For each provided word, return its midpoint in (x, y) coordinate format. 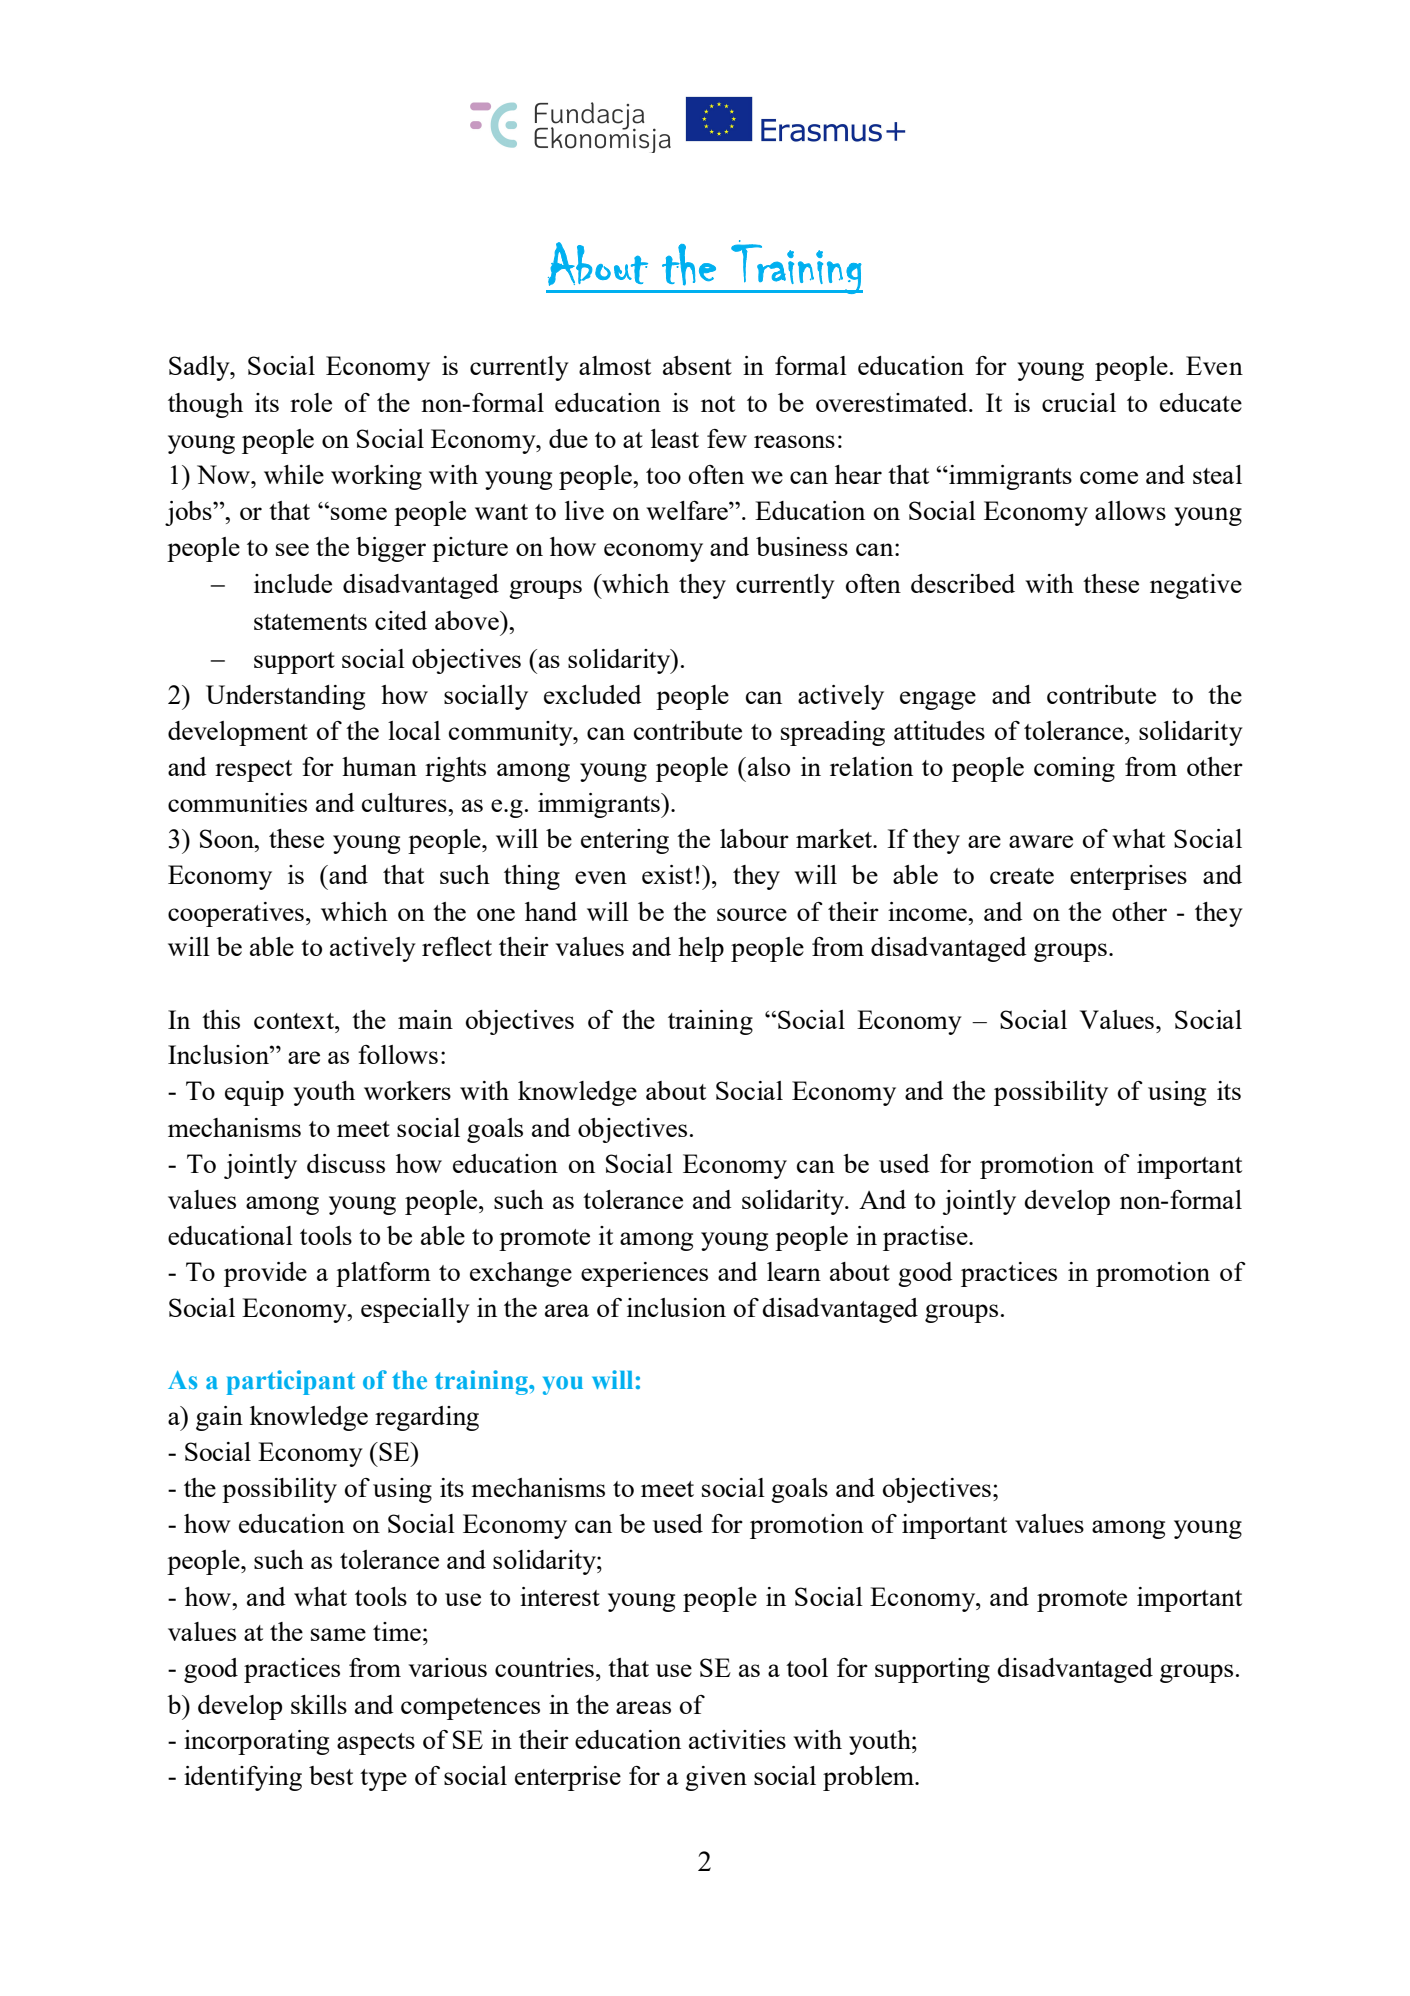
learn (794, 1271)
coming (1074, 769)
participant (290, 1382)
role (311, 402)
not (718, 404)
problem (869, 1778)
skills (319, 1704)
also (769, 766)
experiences (644, 1274)
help (701, 949)
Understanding (285, 697)
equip (254, 1093)
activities (737, 1739)
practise (926, 1238)
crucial (1079, 402)
